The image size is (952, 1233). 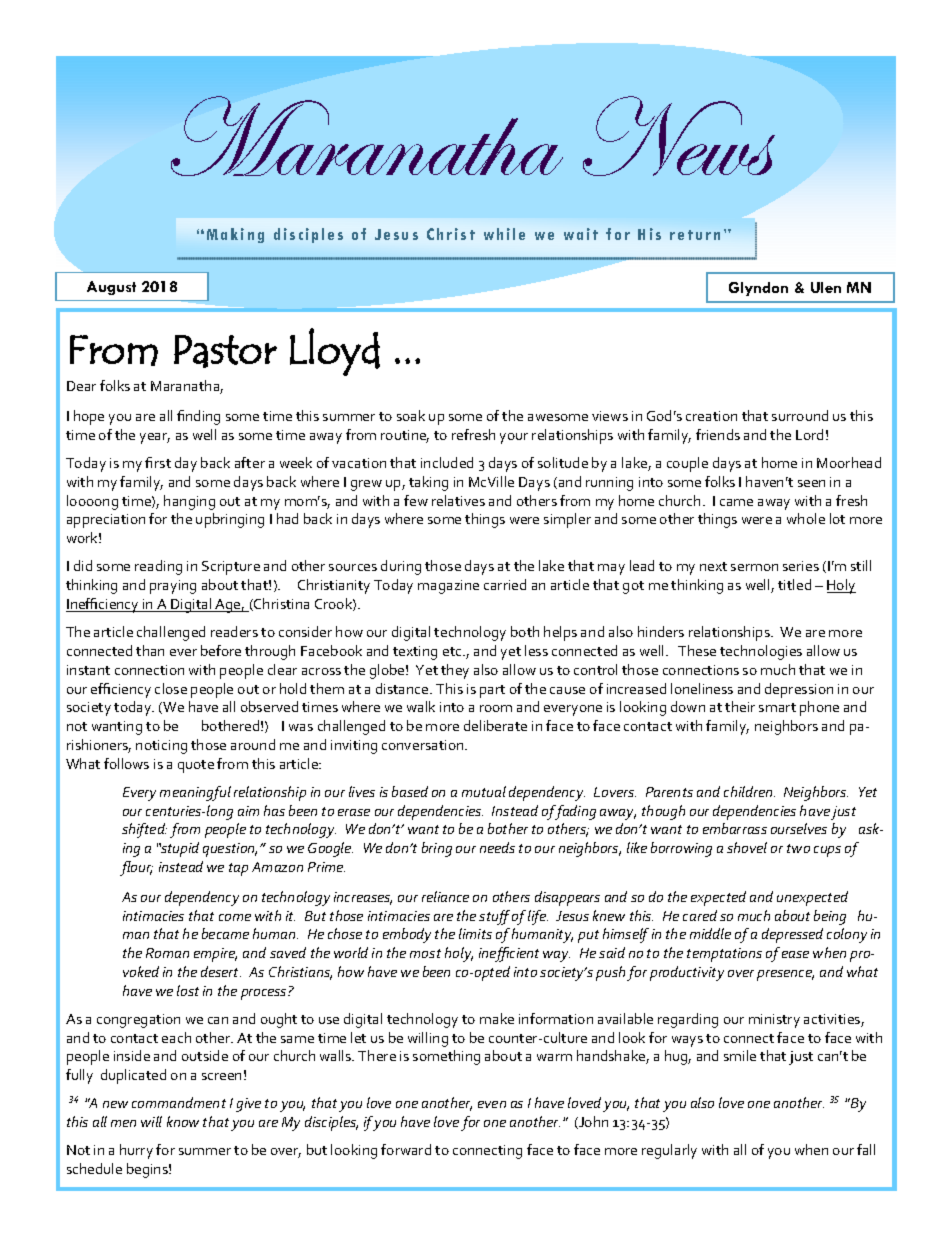 I want to click on know, so click(x=183, y=1121).
